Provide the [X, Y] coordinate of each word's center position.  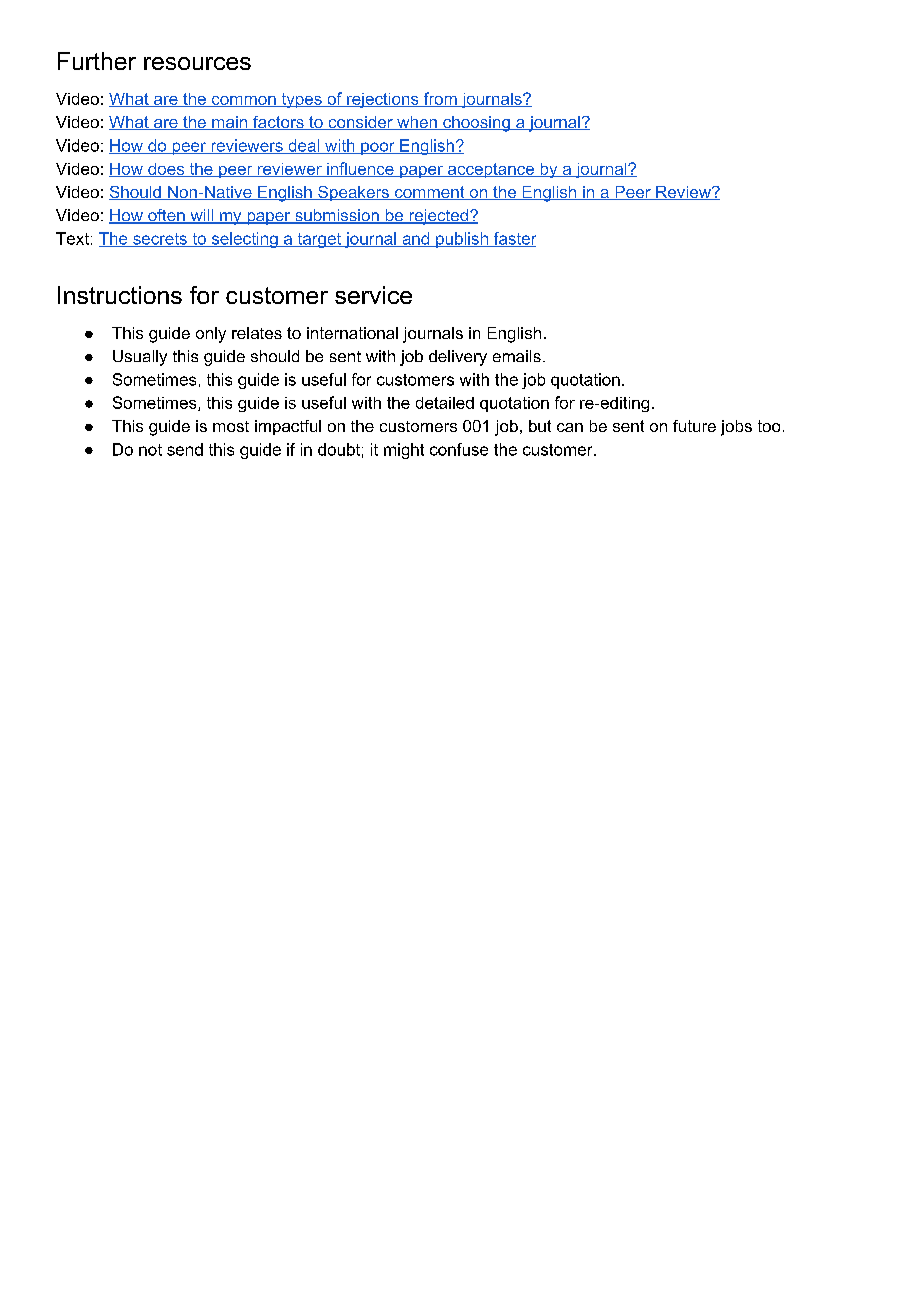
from [440, 99]
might [404, 451]
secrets [160, 240]
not [150, 450]
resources [197, 63]
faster [514, 239]
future [694, 426]
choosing [476, 124]
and [416, 239]
